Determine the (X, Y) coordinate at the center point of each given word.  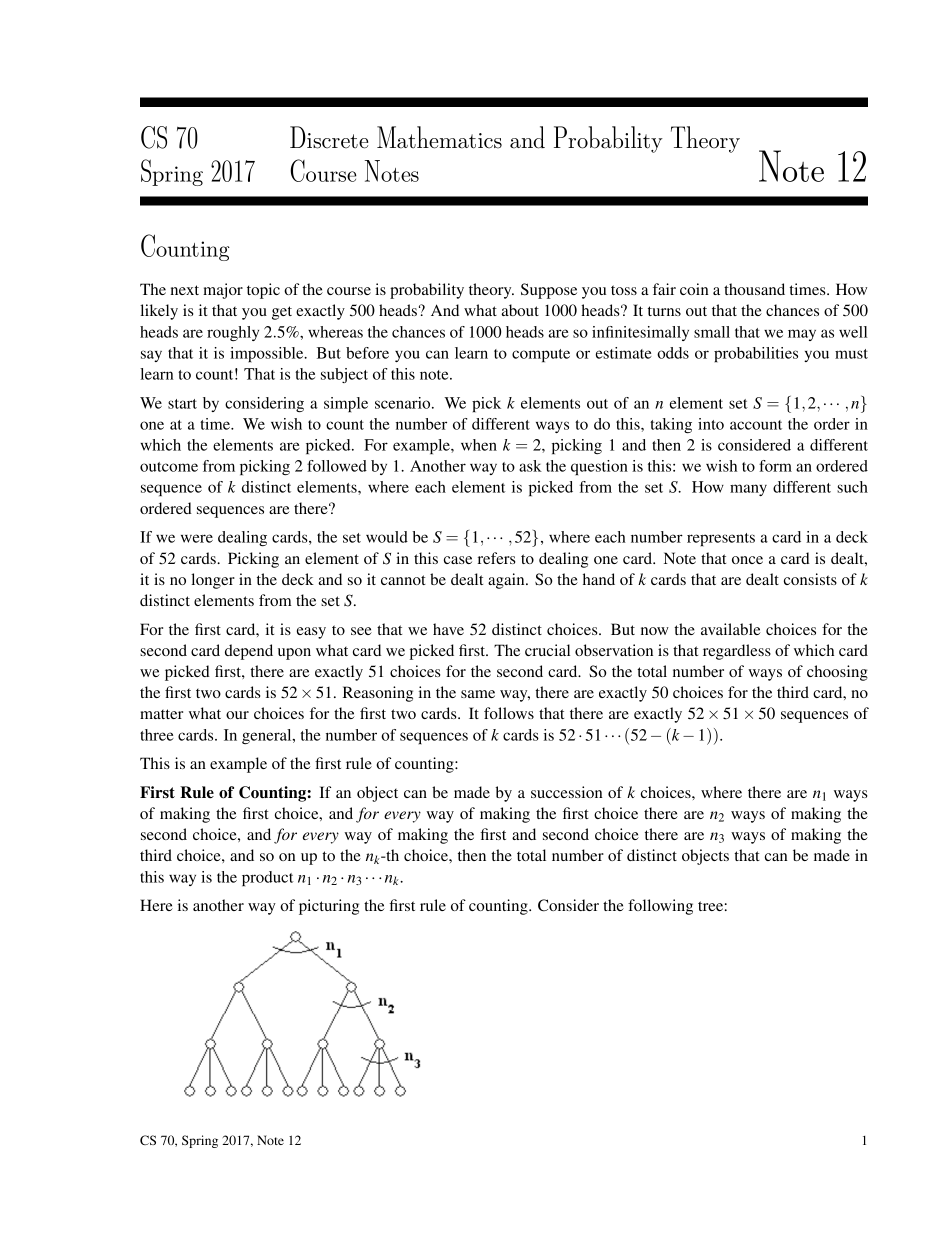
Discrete (329, 137)
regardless (737, 652)
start (182, 404)
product (268, 878)
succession (566, 792)
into (711, 424)
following (660, 907)
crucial (547, 650)
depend (249, 652)
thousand (754, 289)
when (479, 445)
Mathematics (439, 137)
